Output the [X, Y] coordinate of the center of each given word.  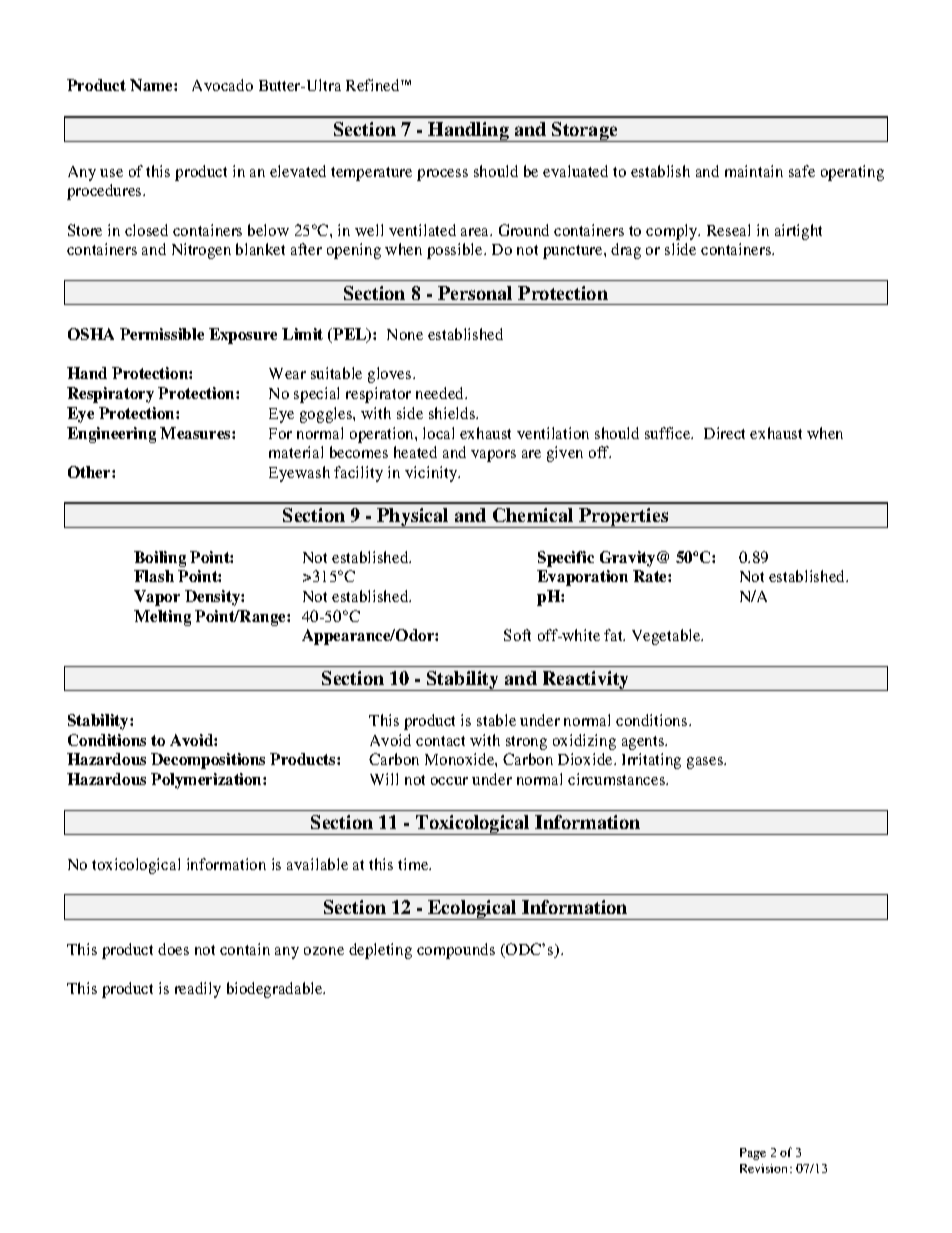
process [442, 175]
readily [198, 990]
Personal [475, 293]
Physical [413, 518]
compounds [456, 951]
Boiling [160, 559]
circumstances [618, 779]
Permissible [162, 334]
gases [706, 763]
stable [496, 720]
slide [680, 249]
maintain [754, 171]
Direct [724, 433]
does [173, 949]
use [111, 173]
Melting [162, 618]
